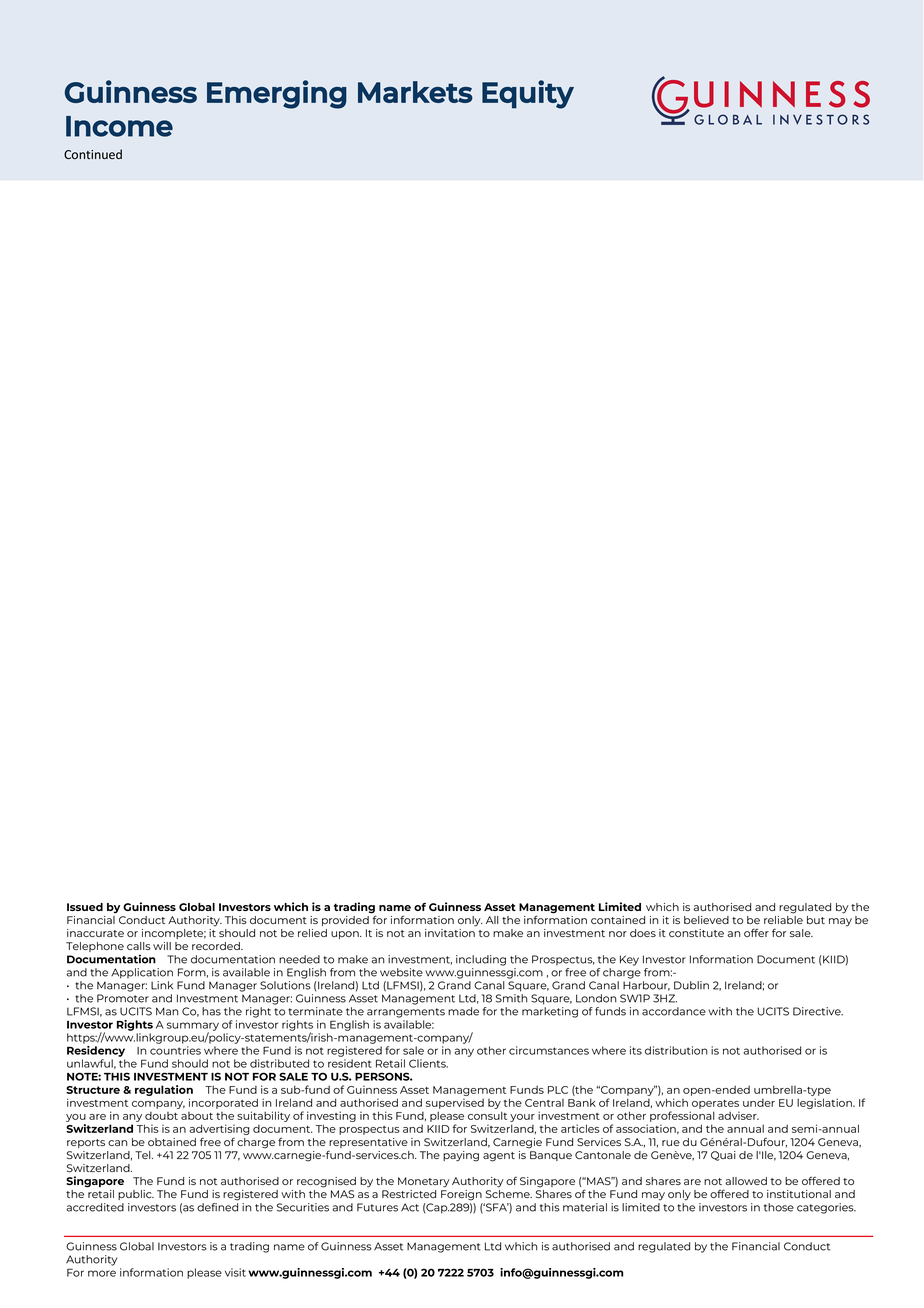  What do you see at coordinates (217, 1207) in the screenshot?
I see `defined` at bounding box center [217, 1207].
